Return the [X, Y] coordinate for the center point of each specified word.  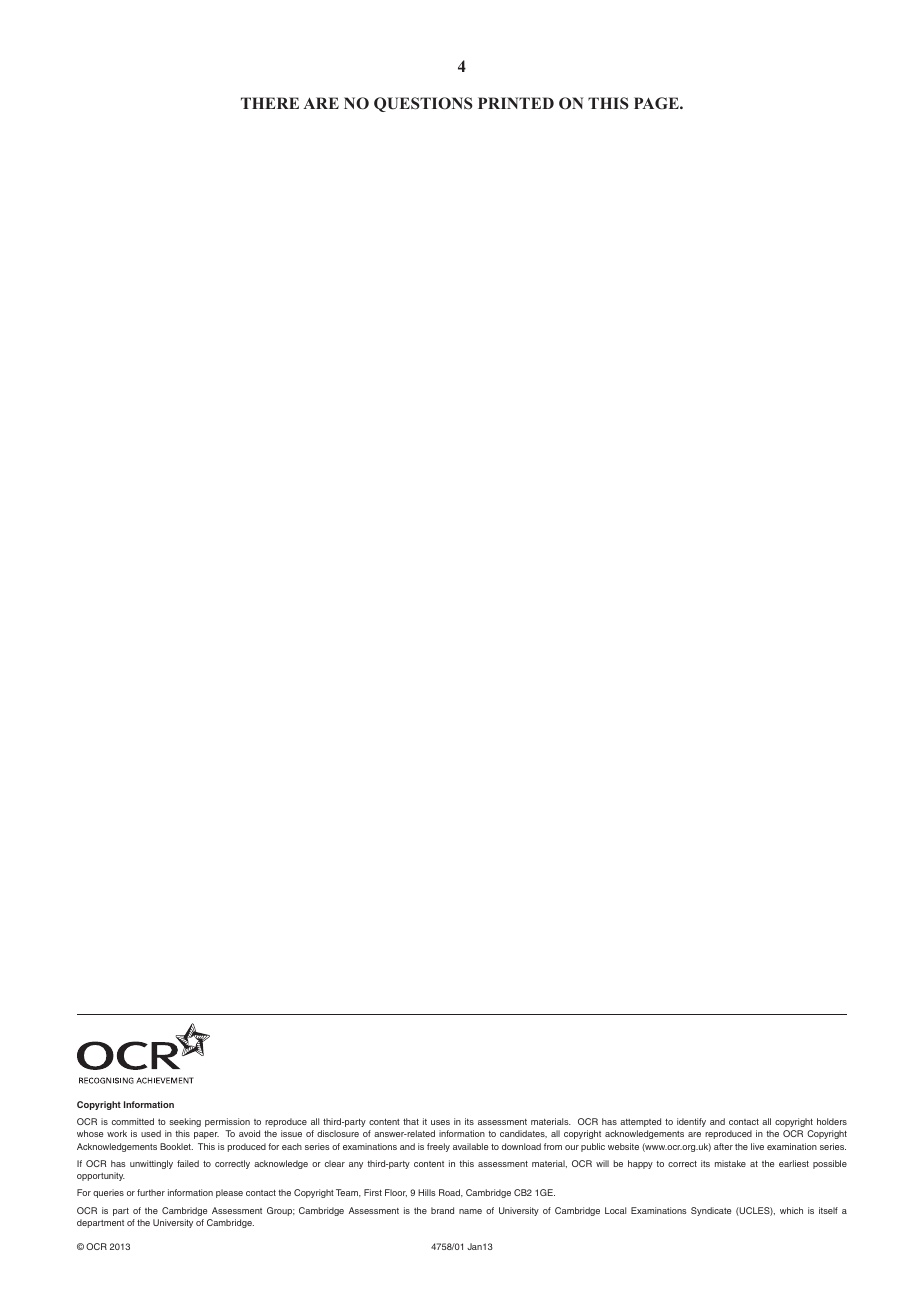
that [411, 1121]
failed [188, 1163]
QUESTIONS [423, 104]
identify [691, 1122]
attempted [640, 1122]
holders [832, 1121]
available [470, 1146]
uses [440, 1122]
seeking [185, 1122]
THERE [270, 103]
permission [227, 1122]
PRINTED [516, 103]
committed [133, 1121]
